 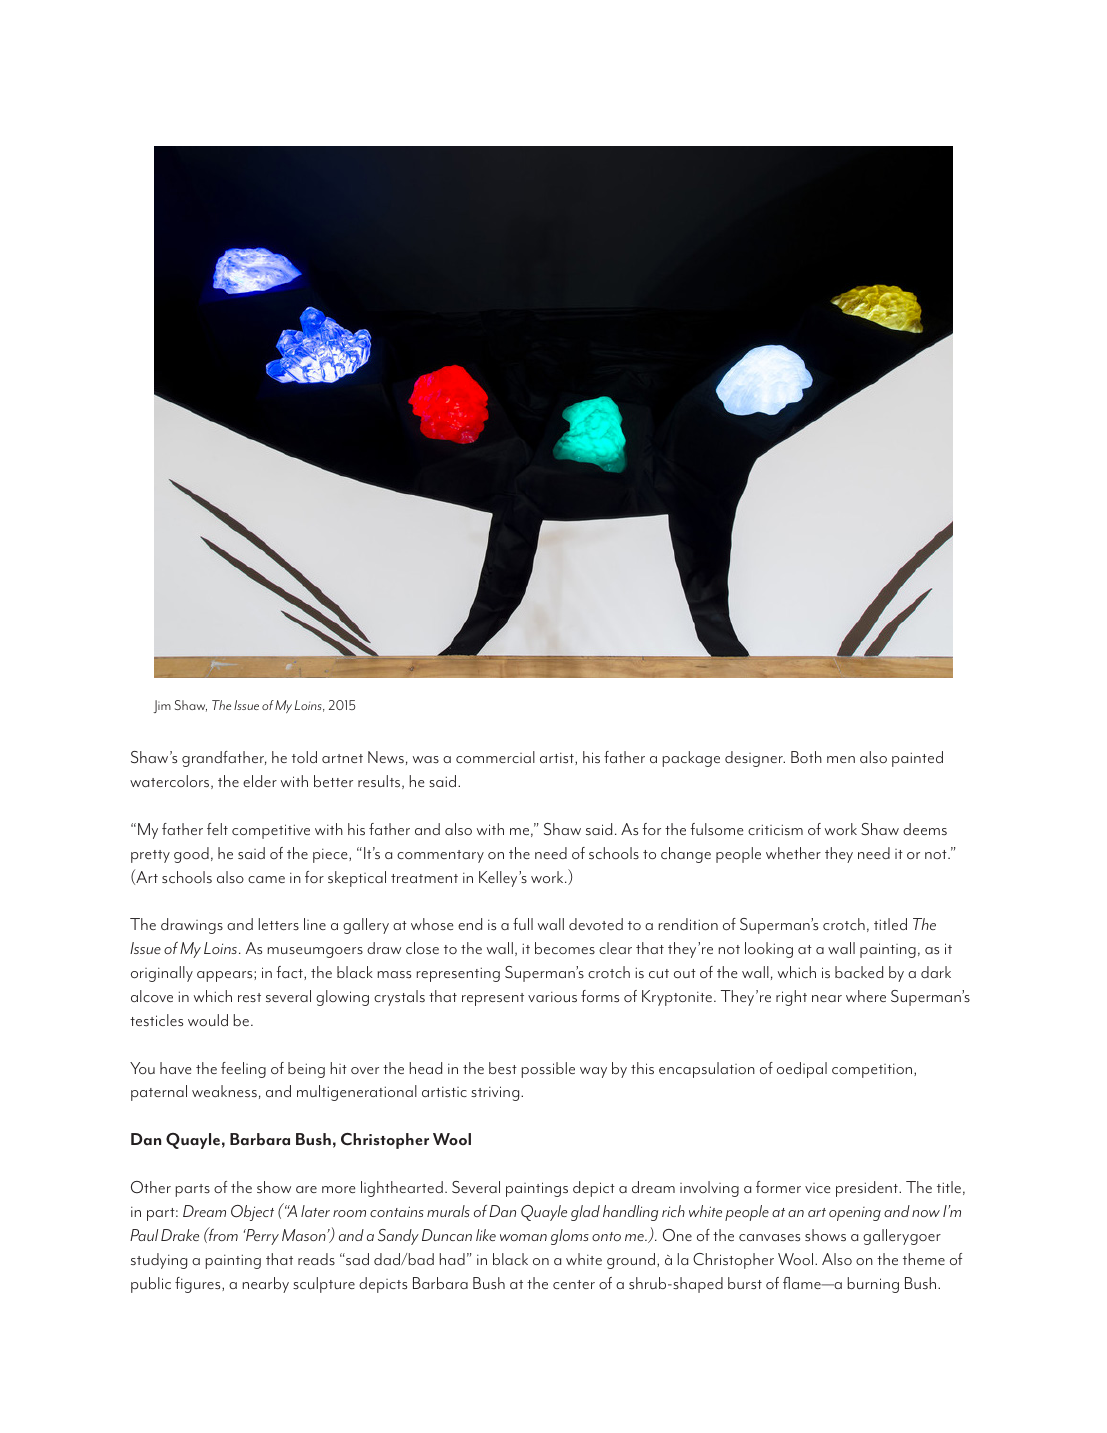 I want to click on weakness, so click(x=224, y=1091).
